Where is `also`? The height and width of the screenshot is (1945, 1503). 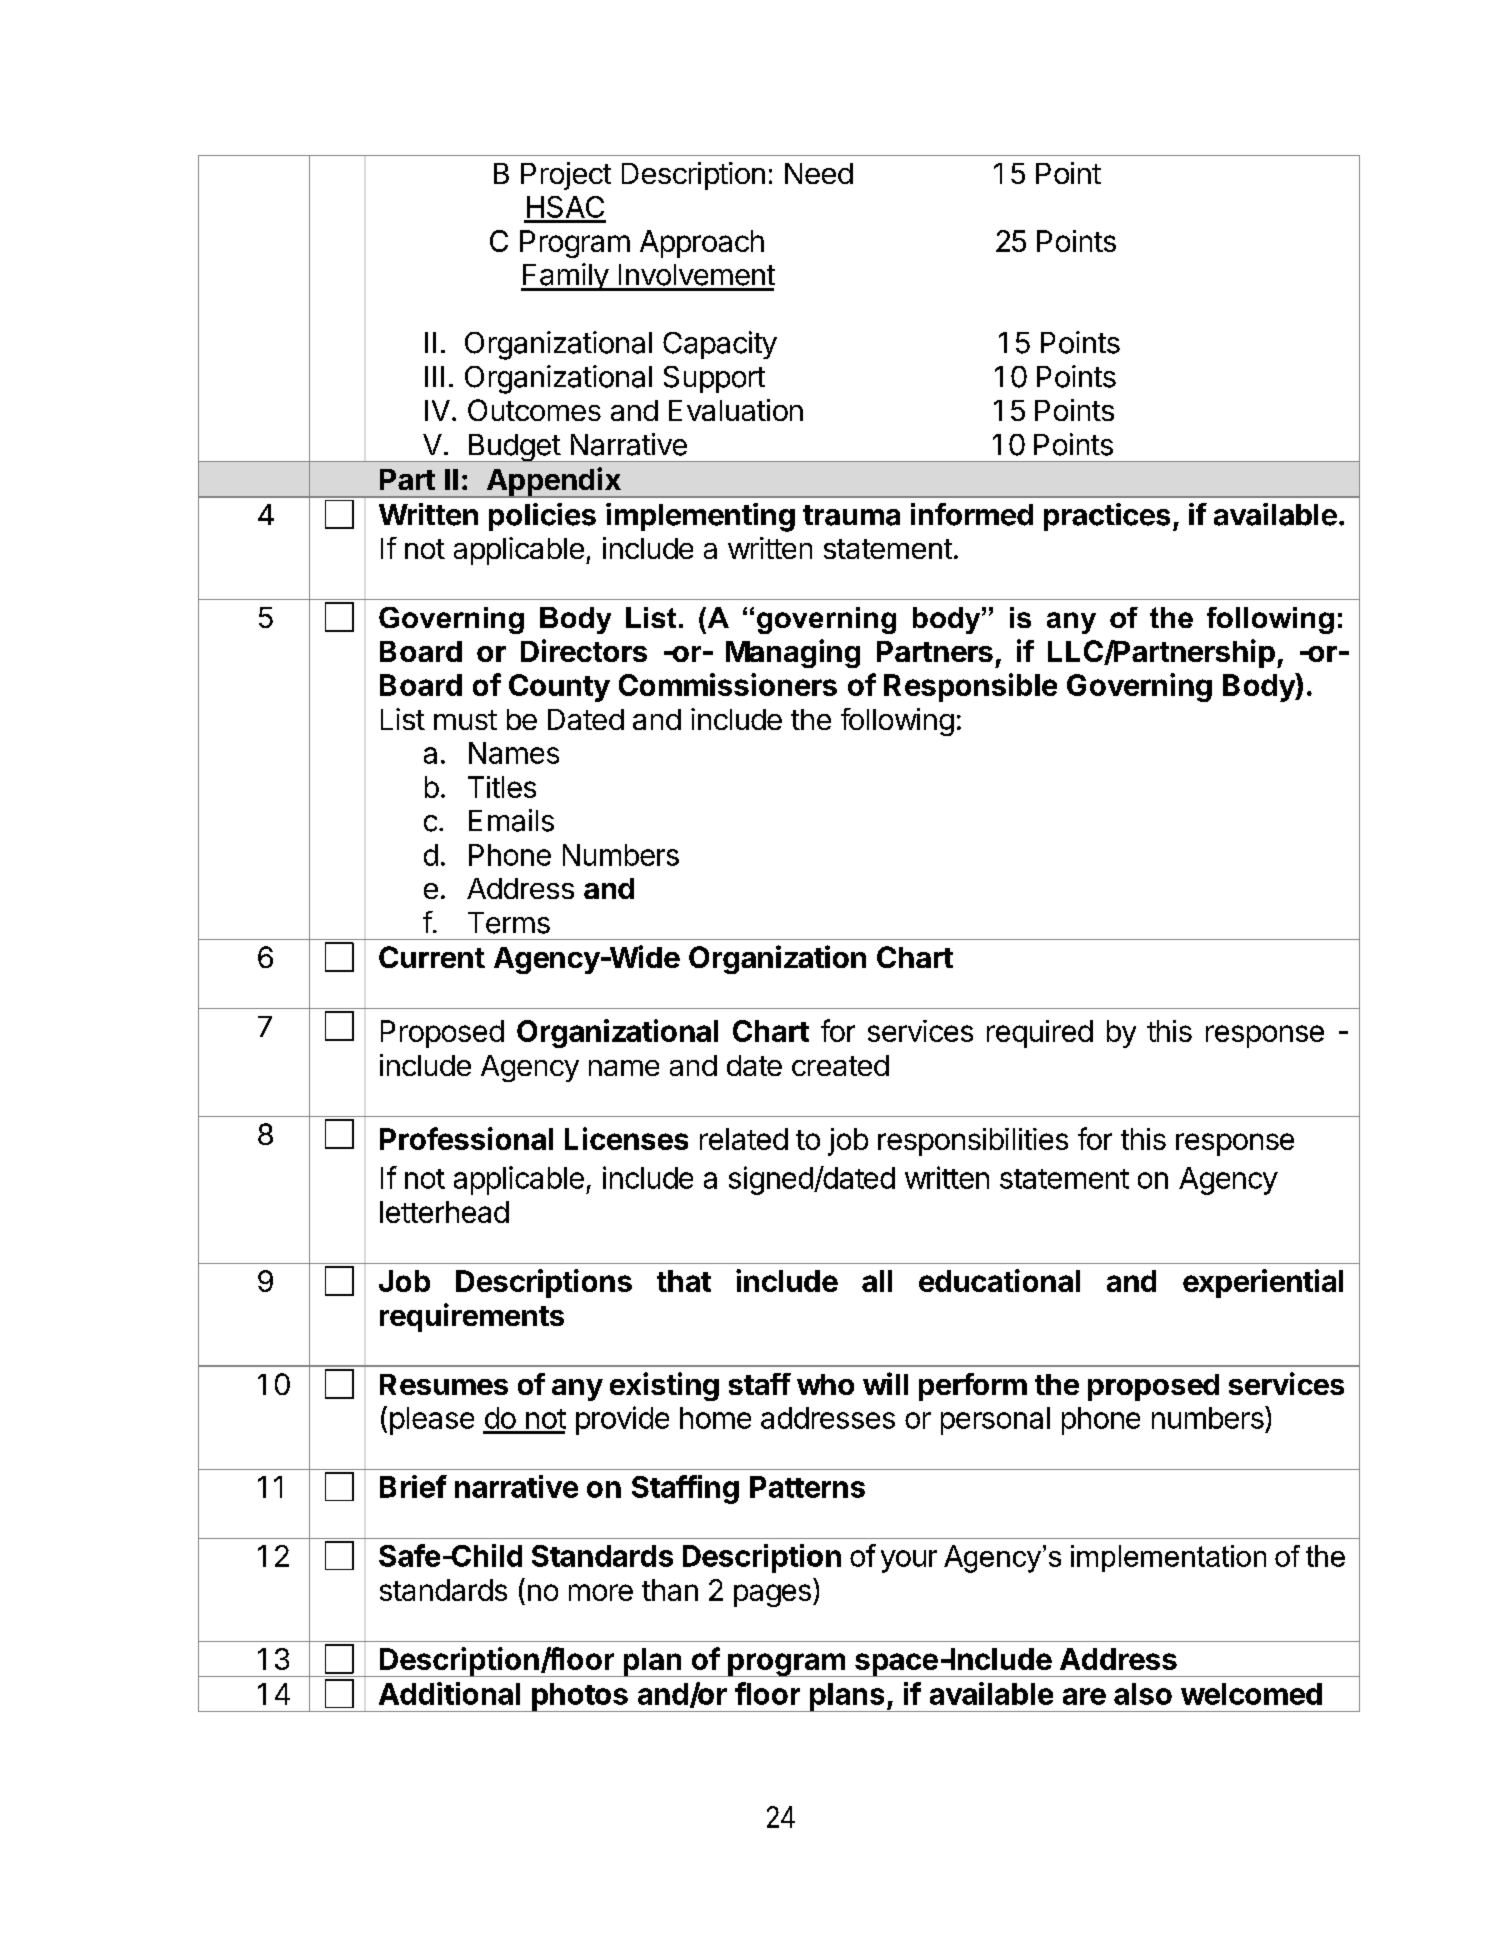
also is located at coordinates (1143, 1694).
